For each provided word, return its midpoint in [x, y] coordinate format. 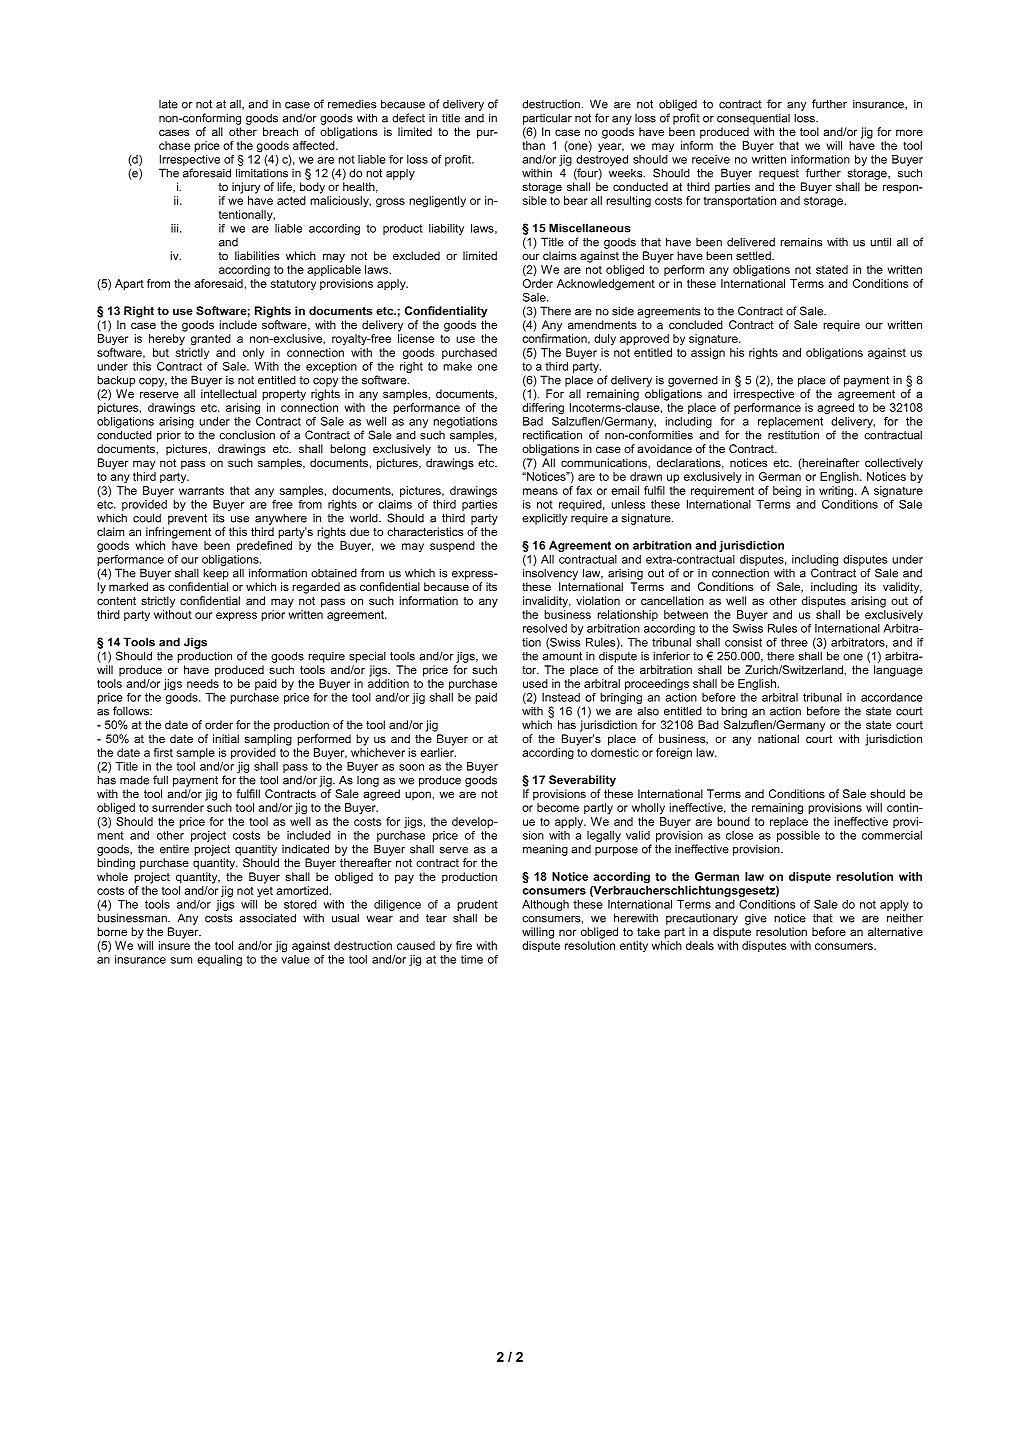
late [168, 104]
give [756, 919]
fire [464, 945]
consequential [753, 119]
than [533, 145]
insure [174, 945]
